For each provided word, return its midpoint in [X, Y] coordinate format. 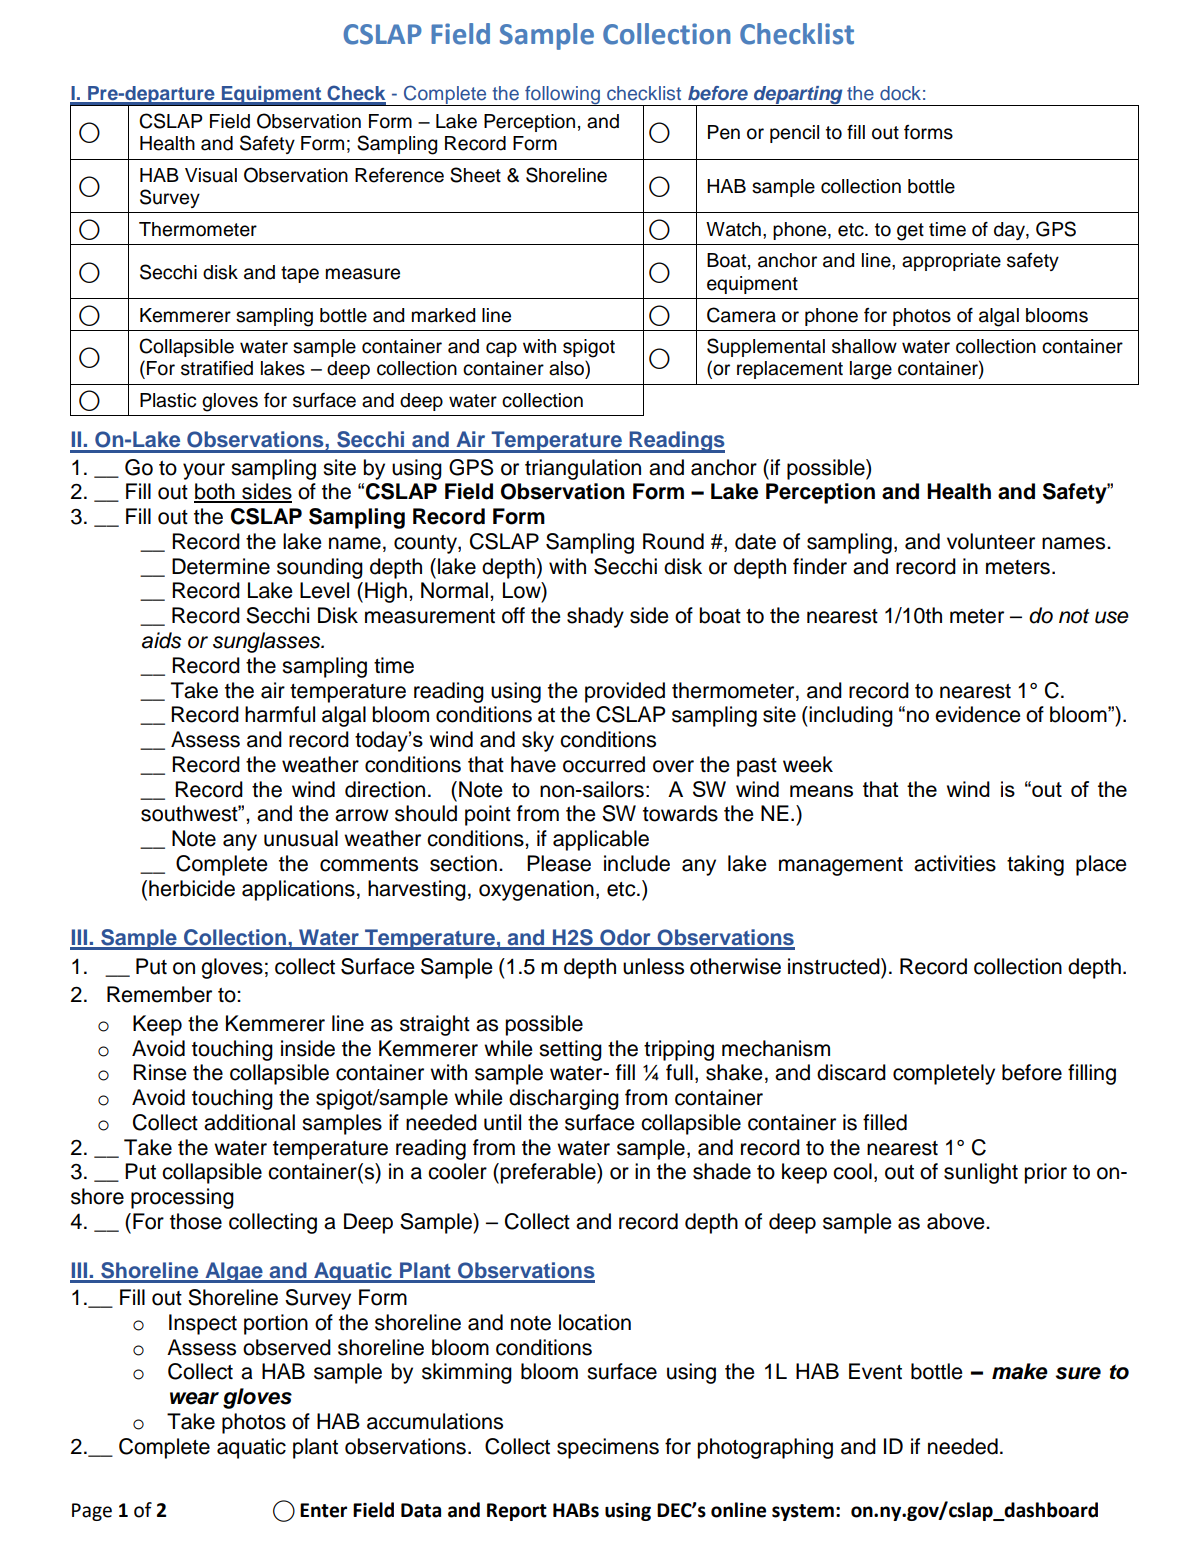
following [562, 96]
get [910, 232]
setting [570, 1050]
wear [194, 1398]
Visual [211, 175]
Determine [221, 566]
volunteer [991, 541]
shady [595, 617]
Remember [159, 994]
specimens [608, 1448]
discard [851, 1072]
